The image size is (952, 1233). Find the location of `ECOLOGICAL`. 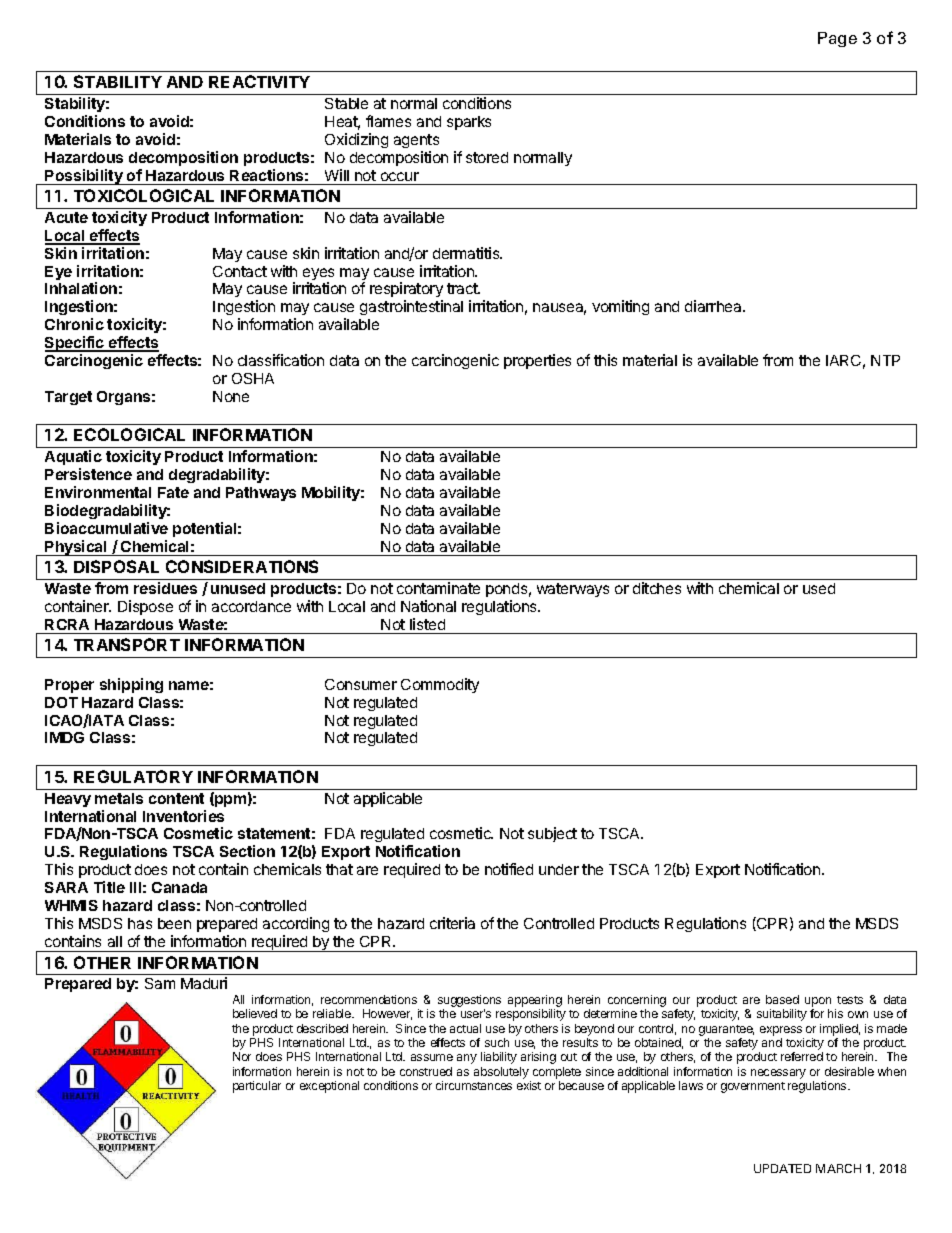

ECOLOGICAL is located at coordinates (129, 434).
